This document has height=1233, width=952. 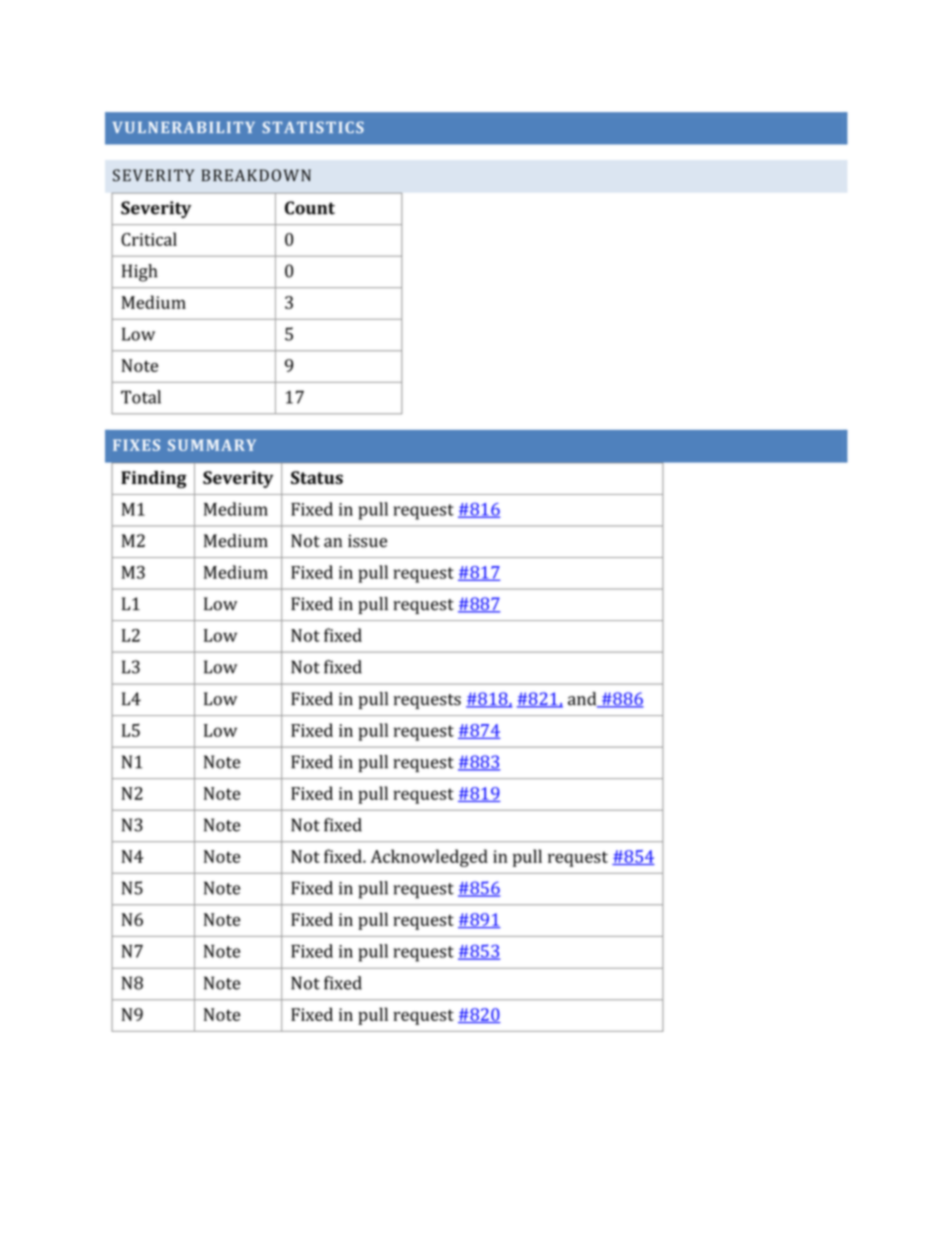 I want to click on SUMMARY, so click(x=212, y=445).
